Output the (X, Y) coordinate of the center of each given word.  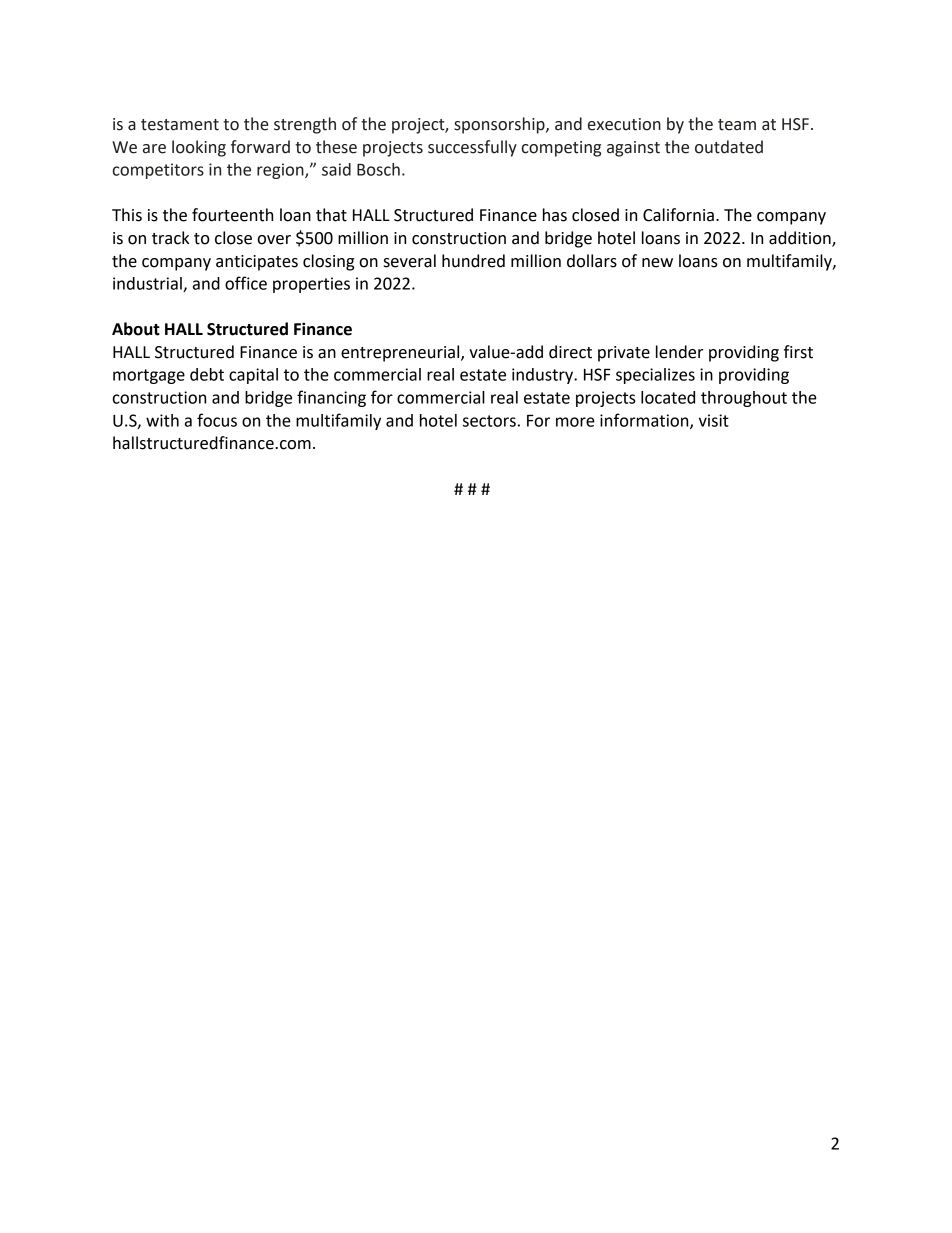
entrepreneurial (401, 353)
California (678, 215)
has (555, 215)
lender (679, 352)
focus (217, 420)
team (737, 125)
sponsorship (500, 125)
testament (180, 125)
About (136, 329)
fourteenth (232, 215)
